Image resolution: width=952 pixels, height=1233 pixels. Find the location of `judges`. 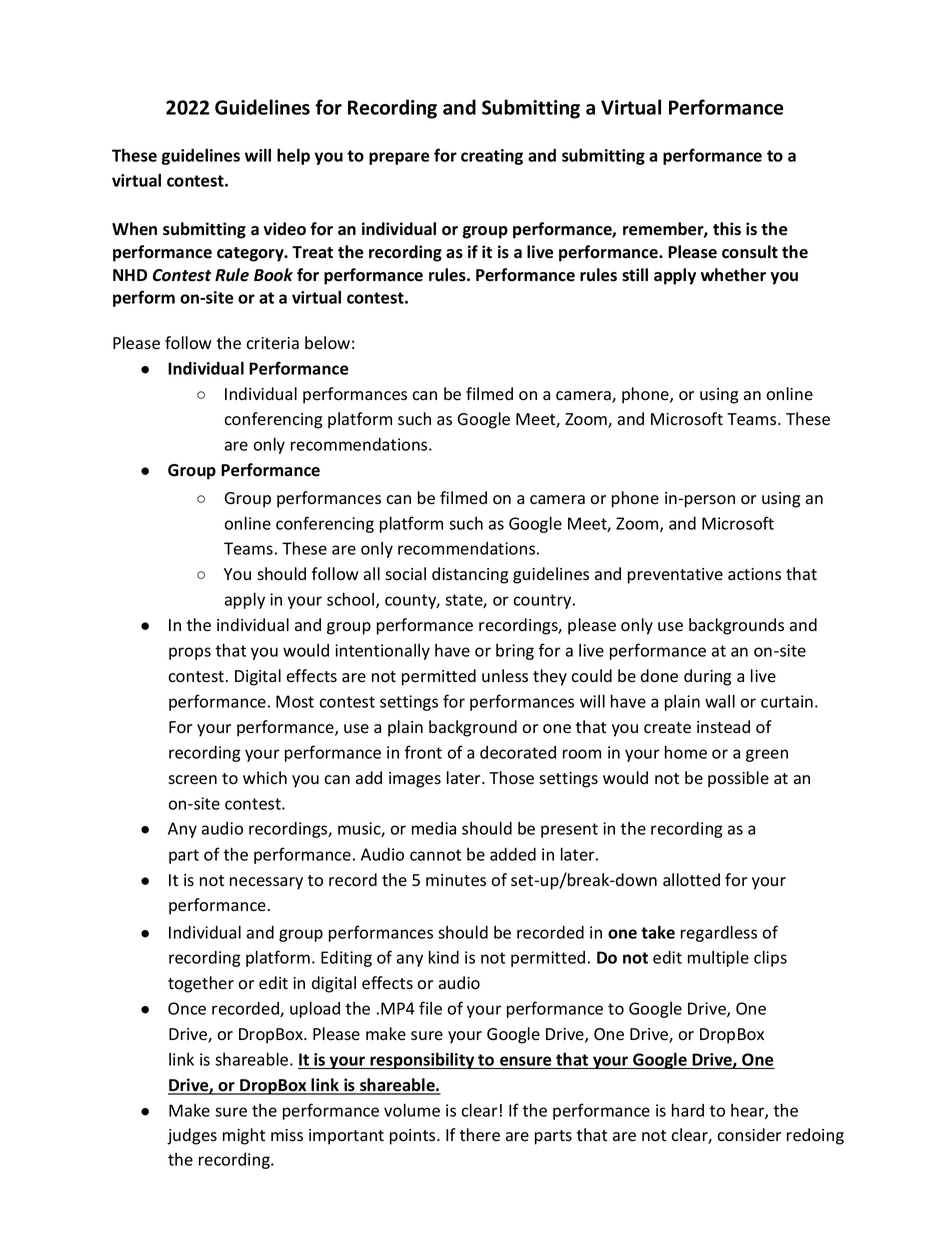

judges is located at coordinates (192, 1136).
